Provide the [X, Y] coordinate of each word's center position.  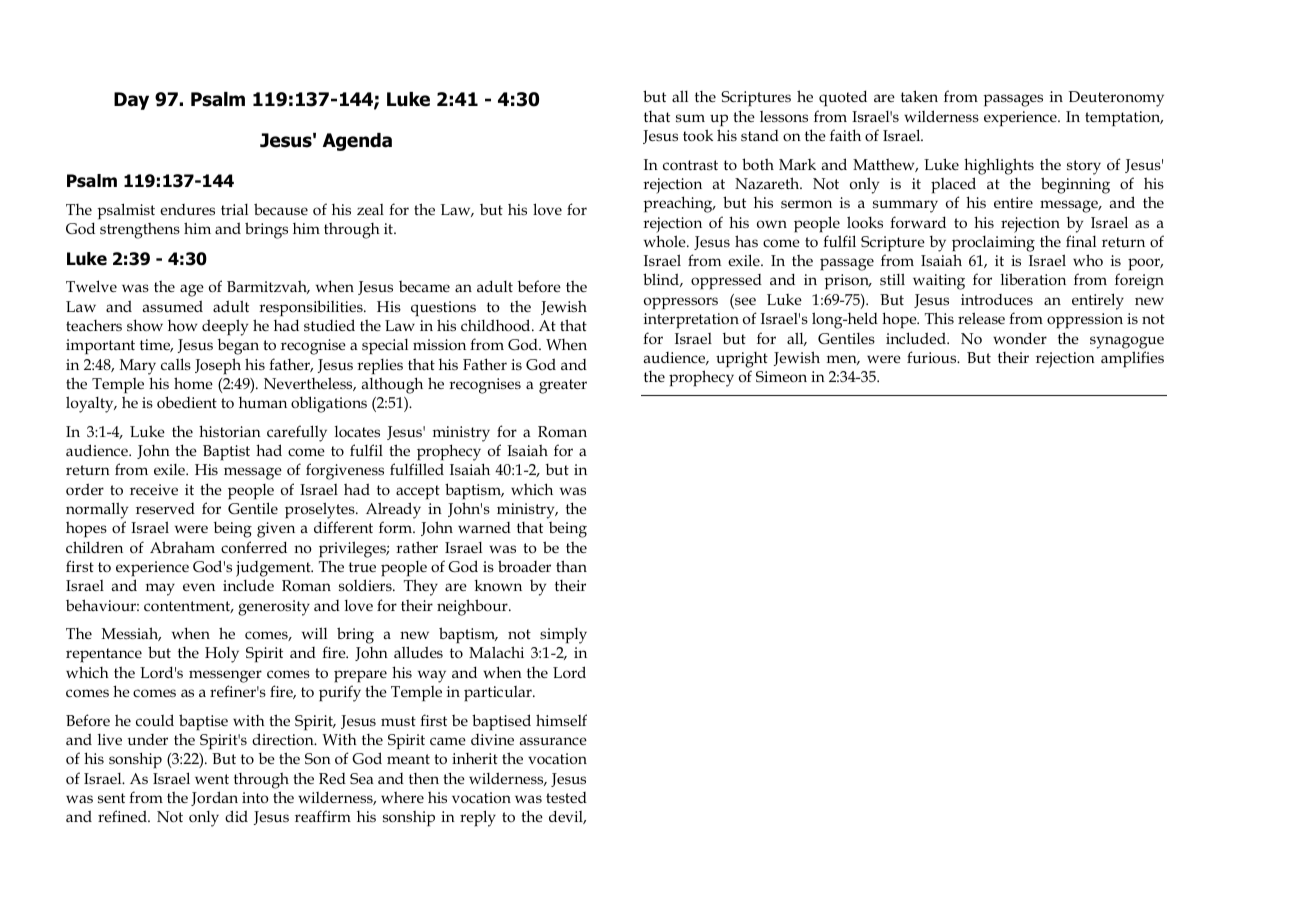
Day [131, 101]
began [238, 347]
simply [563, 636]
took [698, 135]
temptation [1124, 118]
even [199, 587]
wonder [1020, 338]
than [571, 566]
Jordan [214, 798]
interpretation [691, 321]
